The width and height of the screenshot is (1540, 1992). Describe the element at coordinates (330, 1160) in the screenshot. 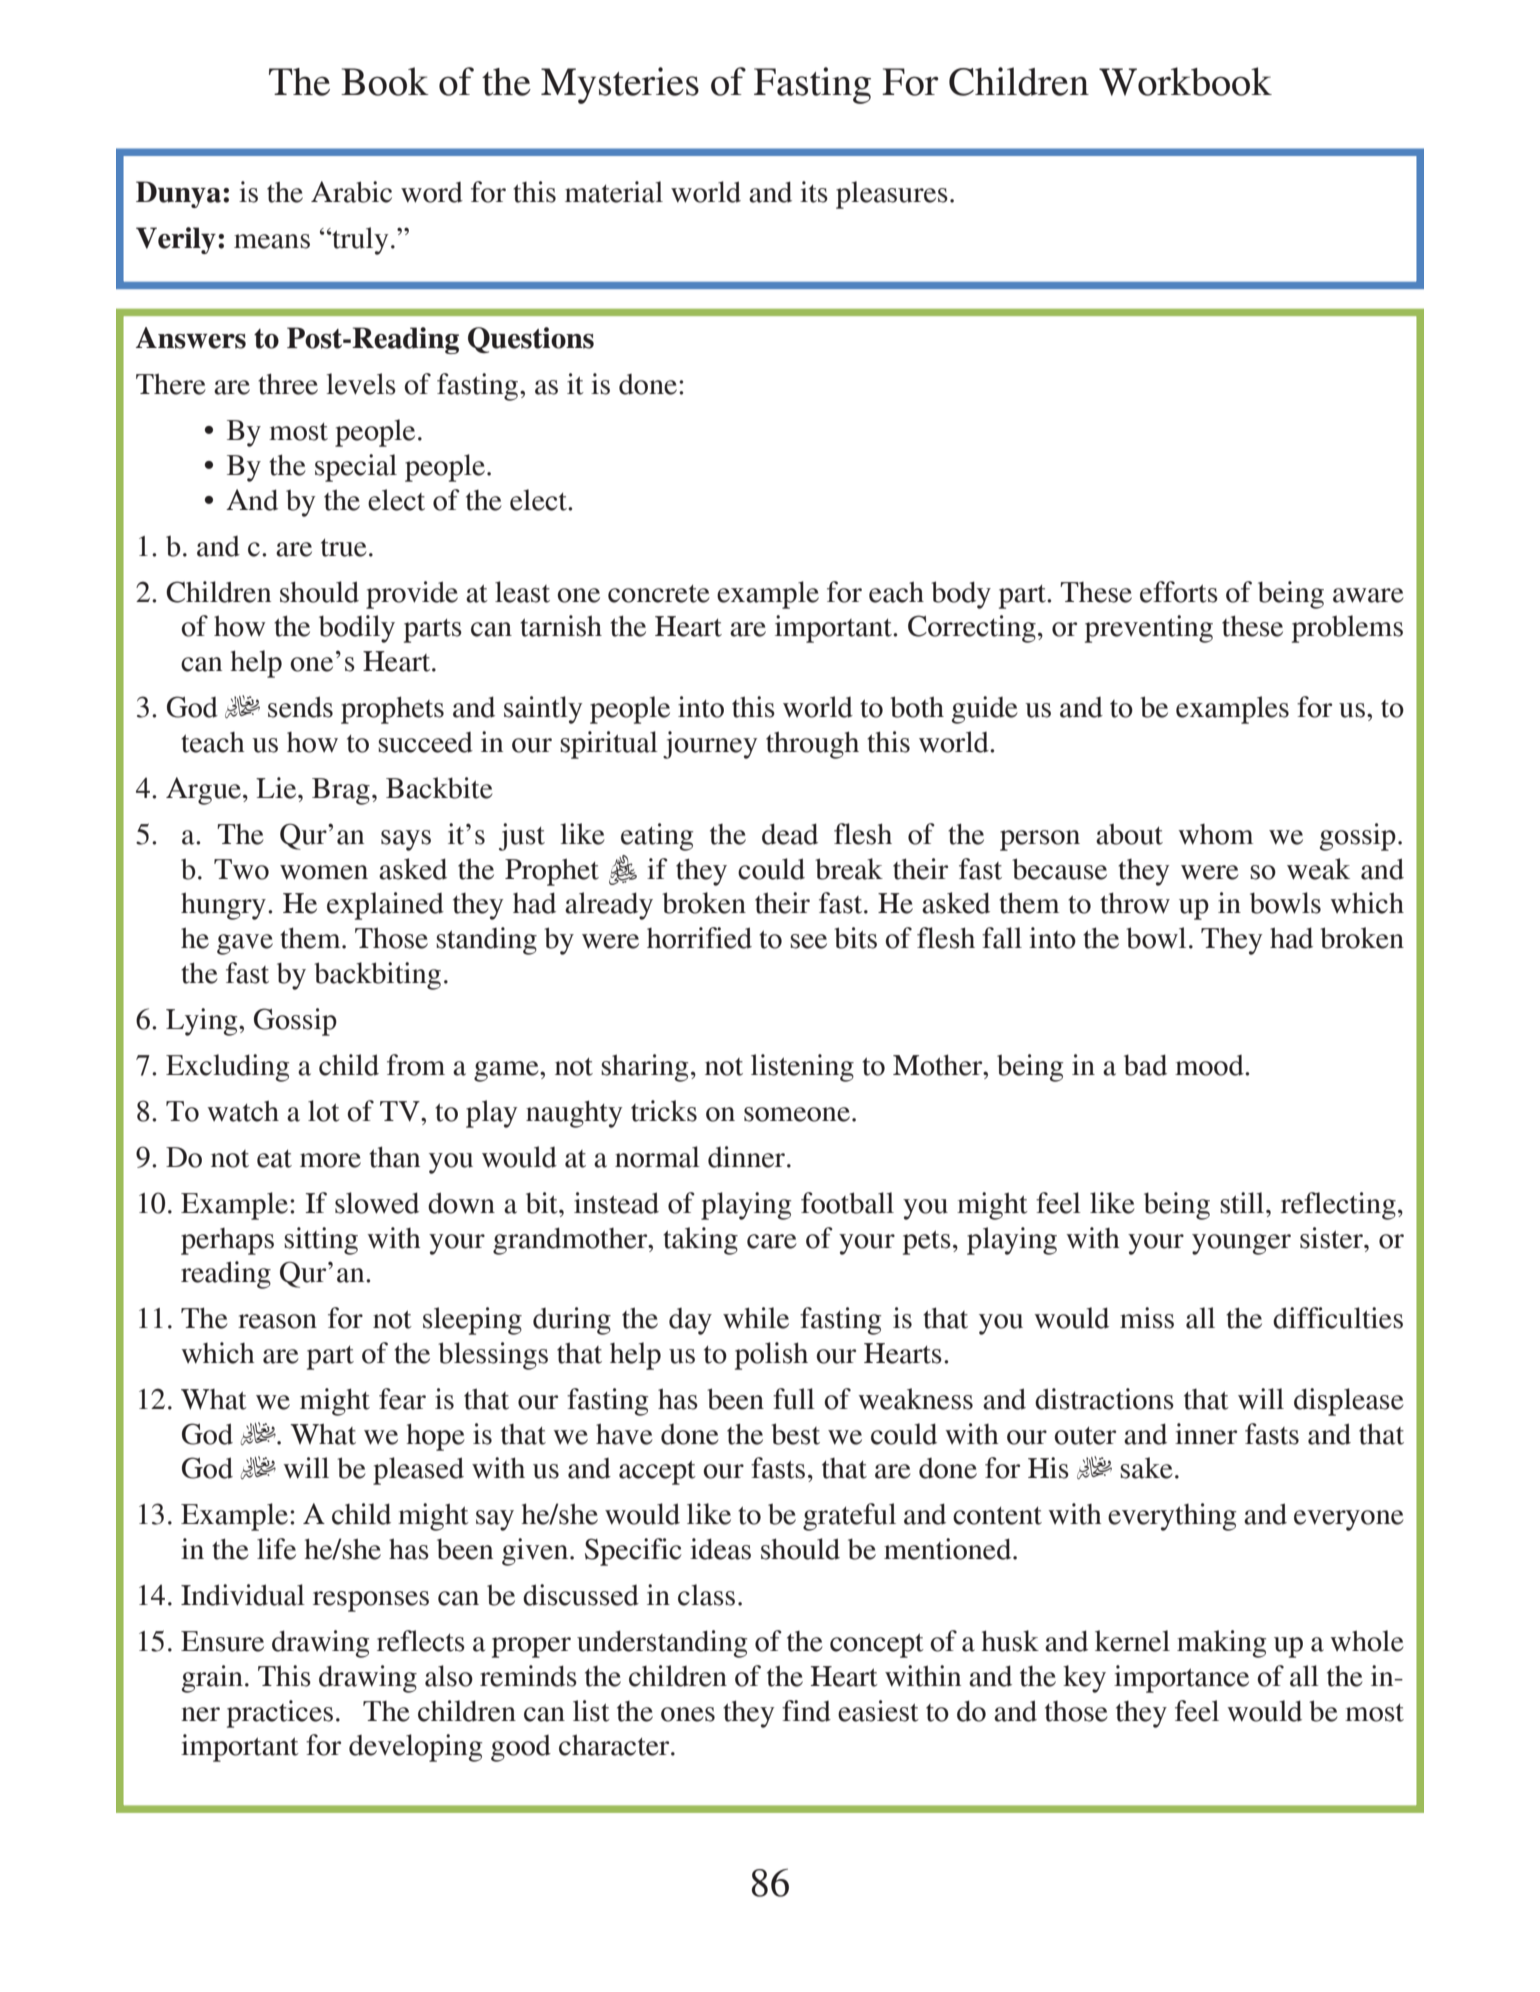

I see `more` at that location.
